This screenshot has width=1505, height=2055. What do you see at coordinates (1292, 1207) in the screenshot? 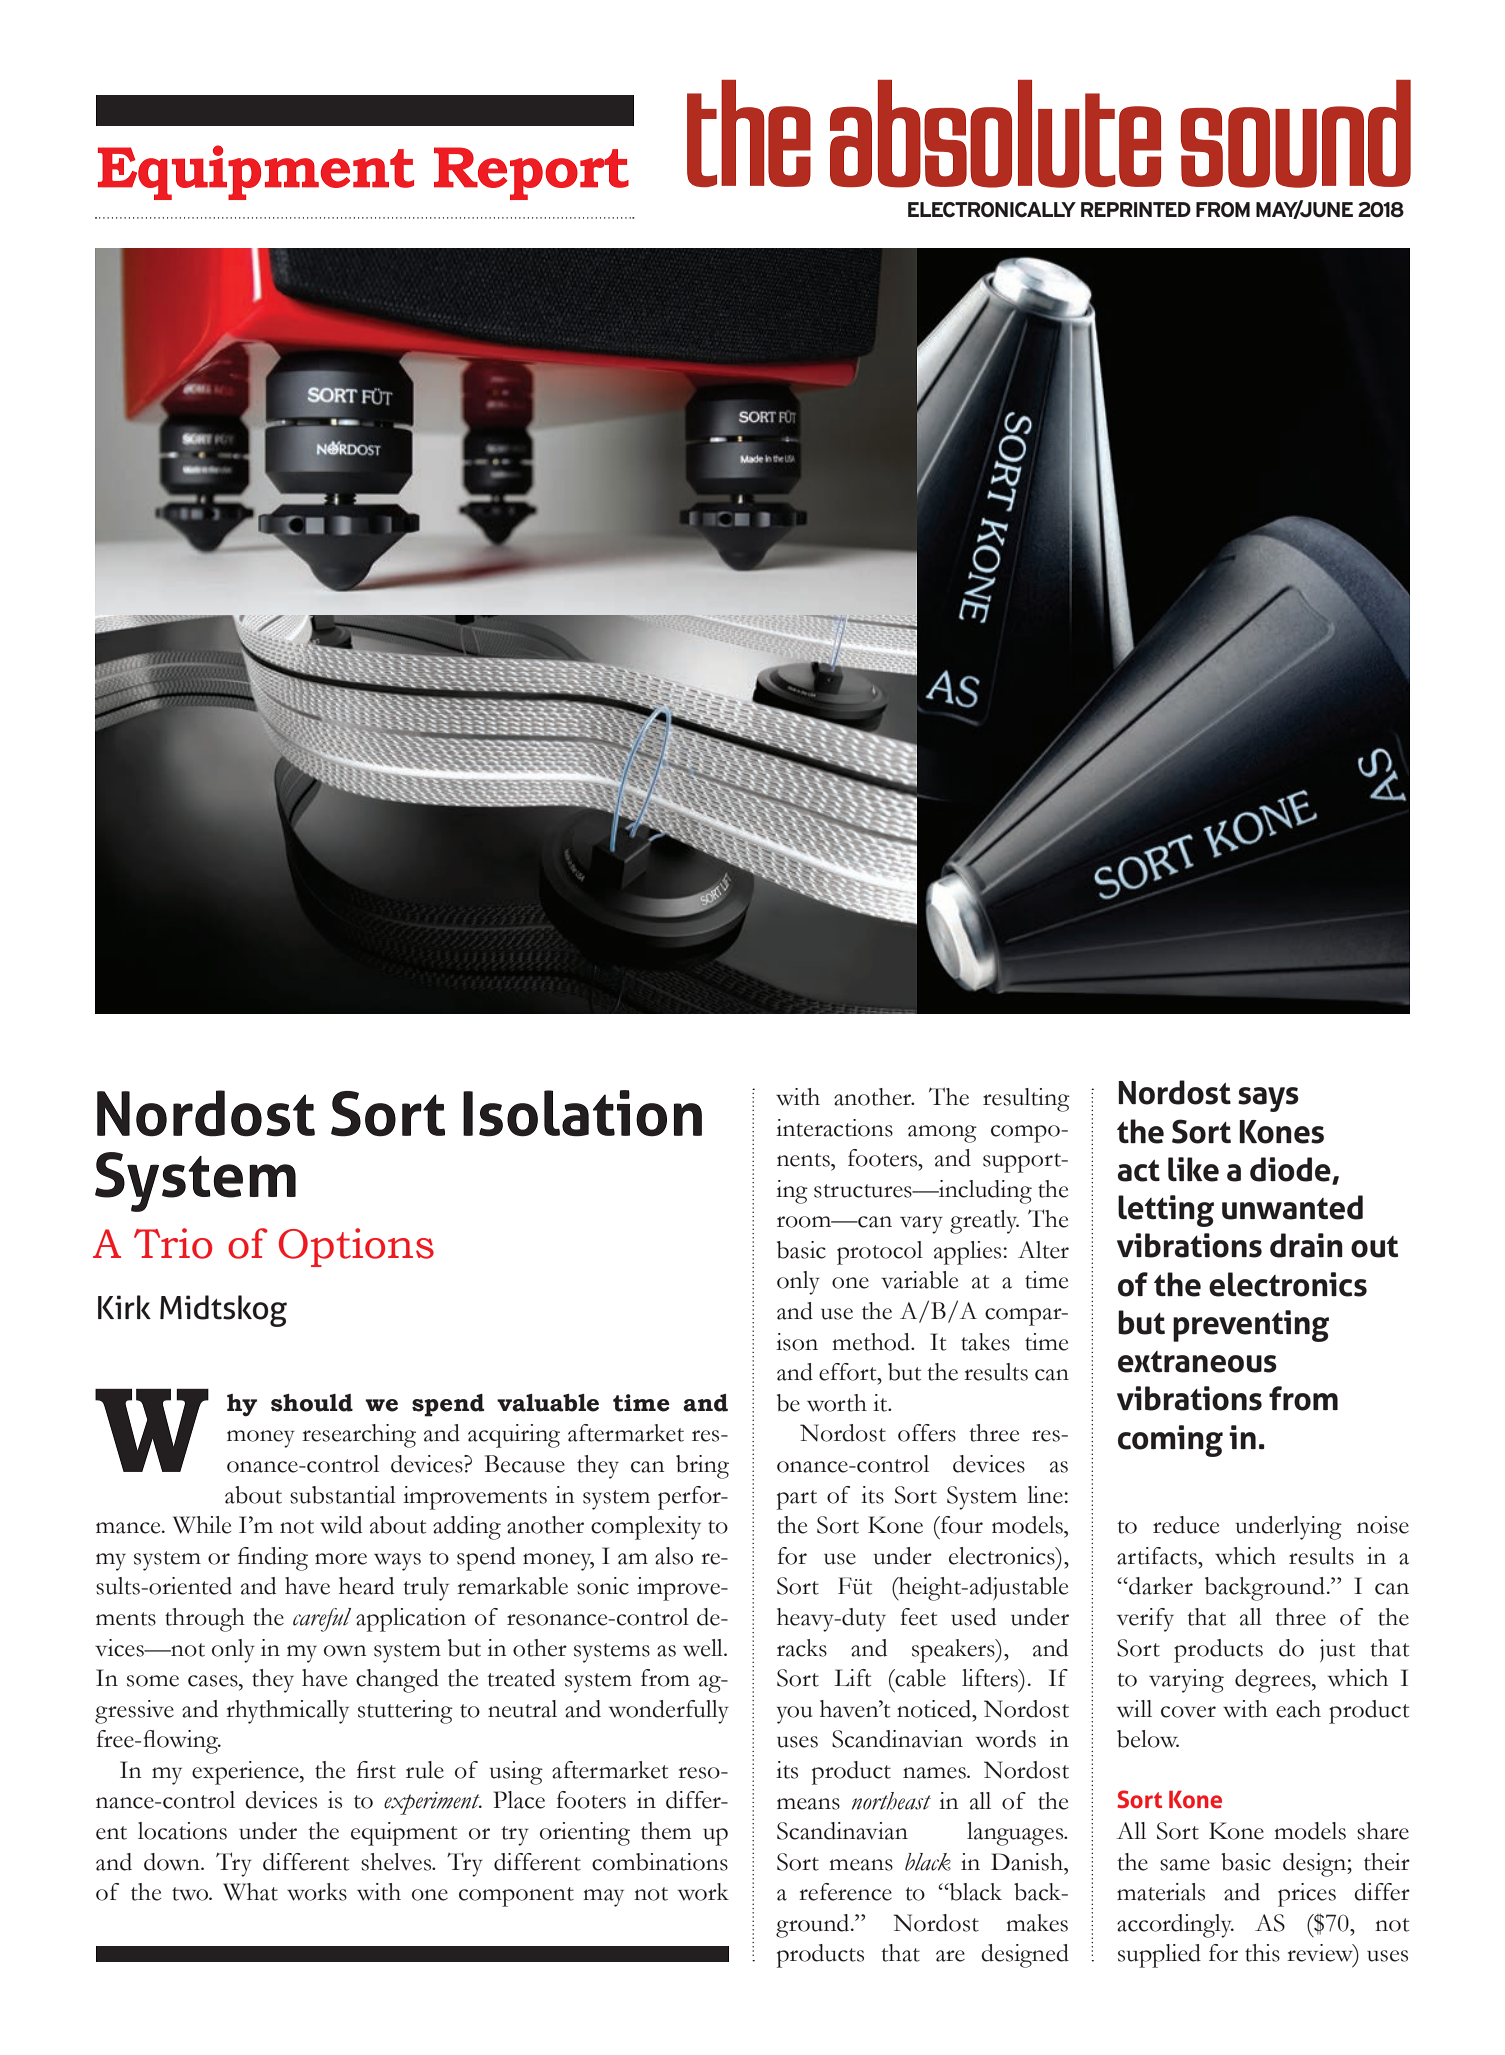
I see `unwanted` at bounding box center [1292, 1207].
